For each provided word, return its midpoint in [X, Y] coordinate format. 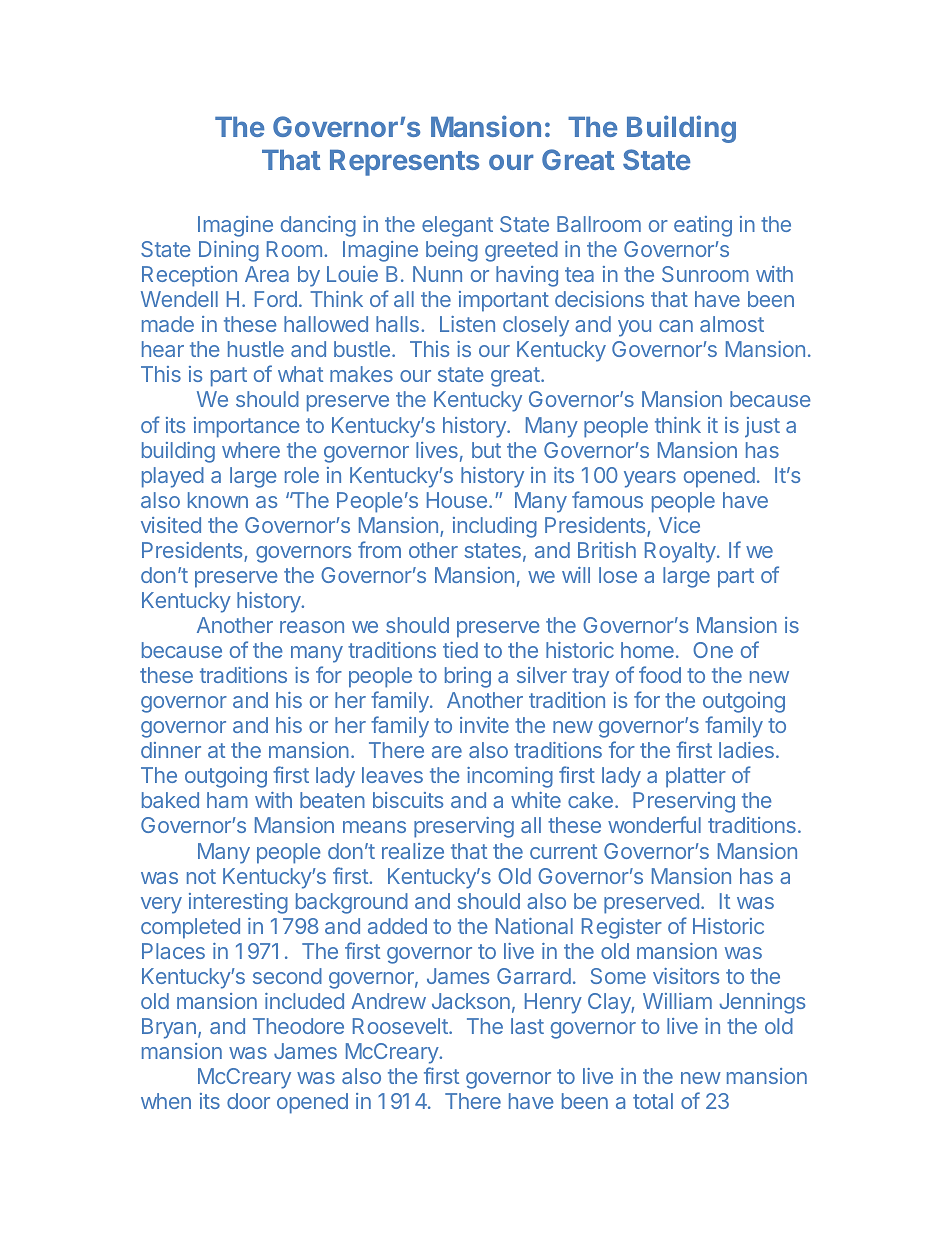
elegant [457, 226]
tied [460, 650]
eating [703, 226]
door [248, 1101]
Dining [229, 251]
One [713, 650]
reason [312, 627]
